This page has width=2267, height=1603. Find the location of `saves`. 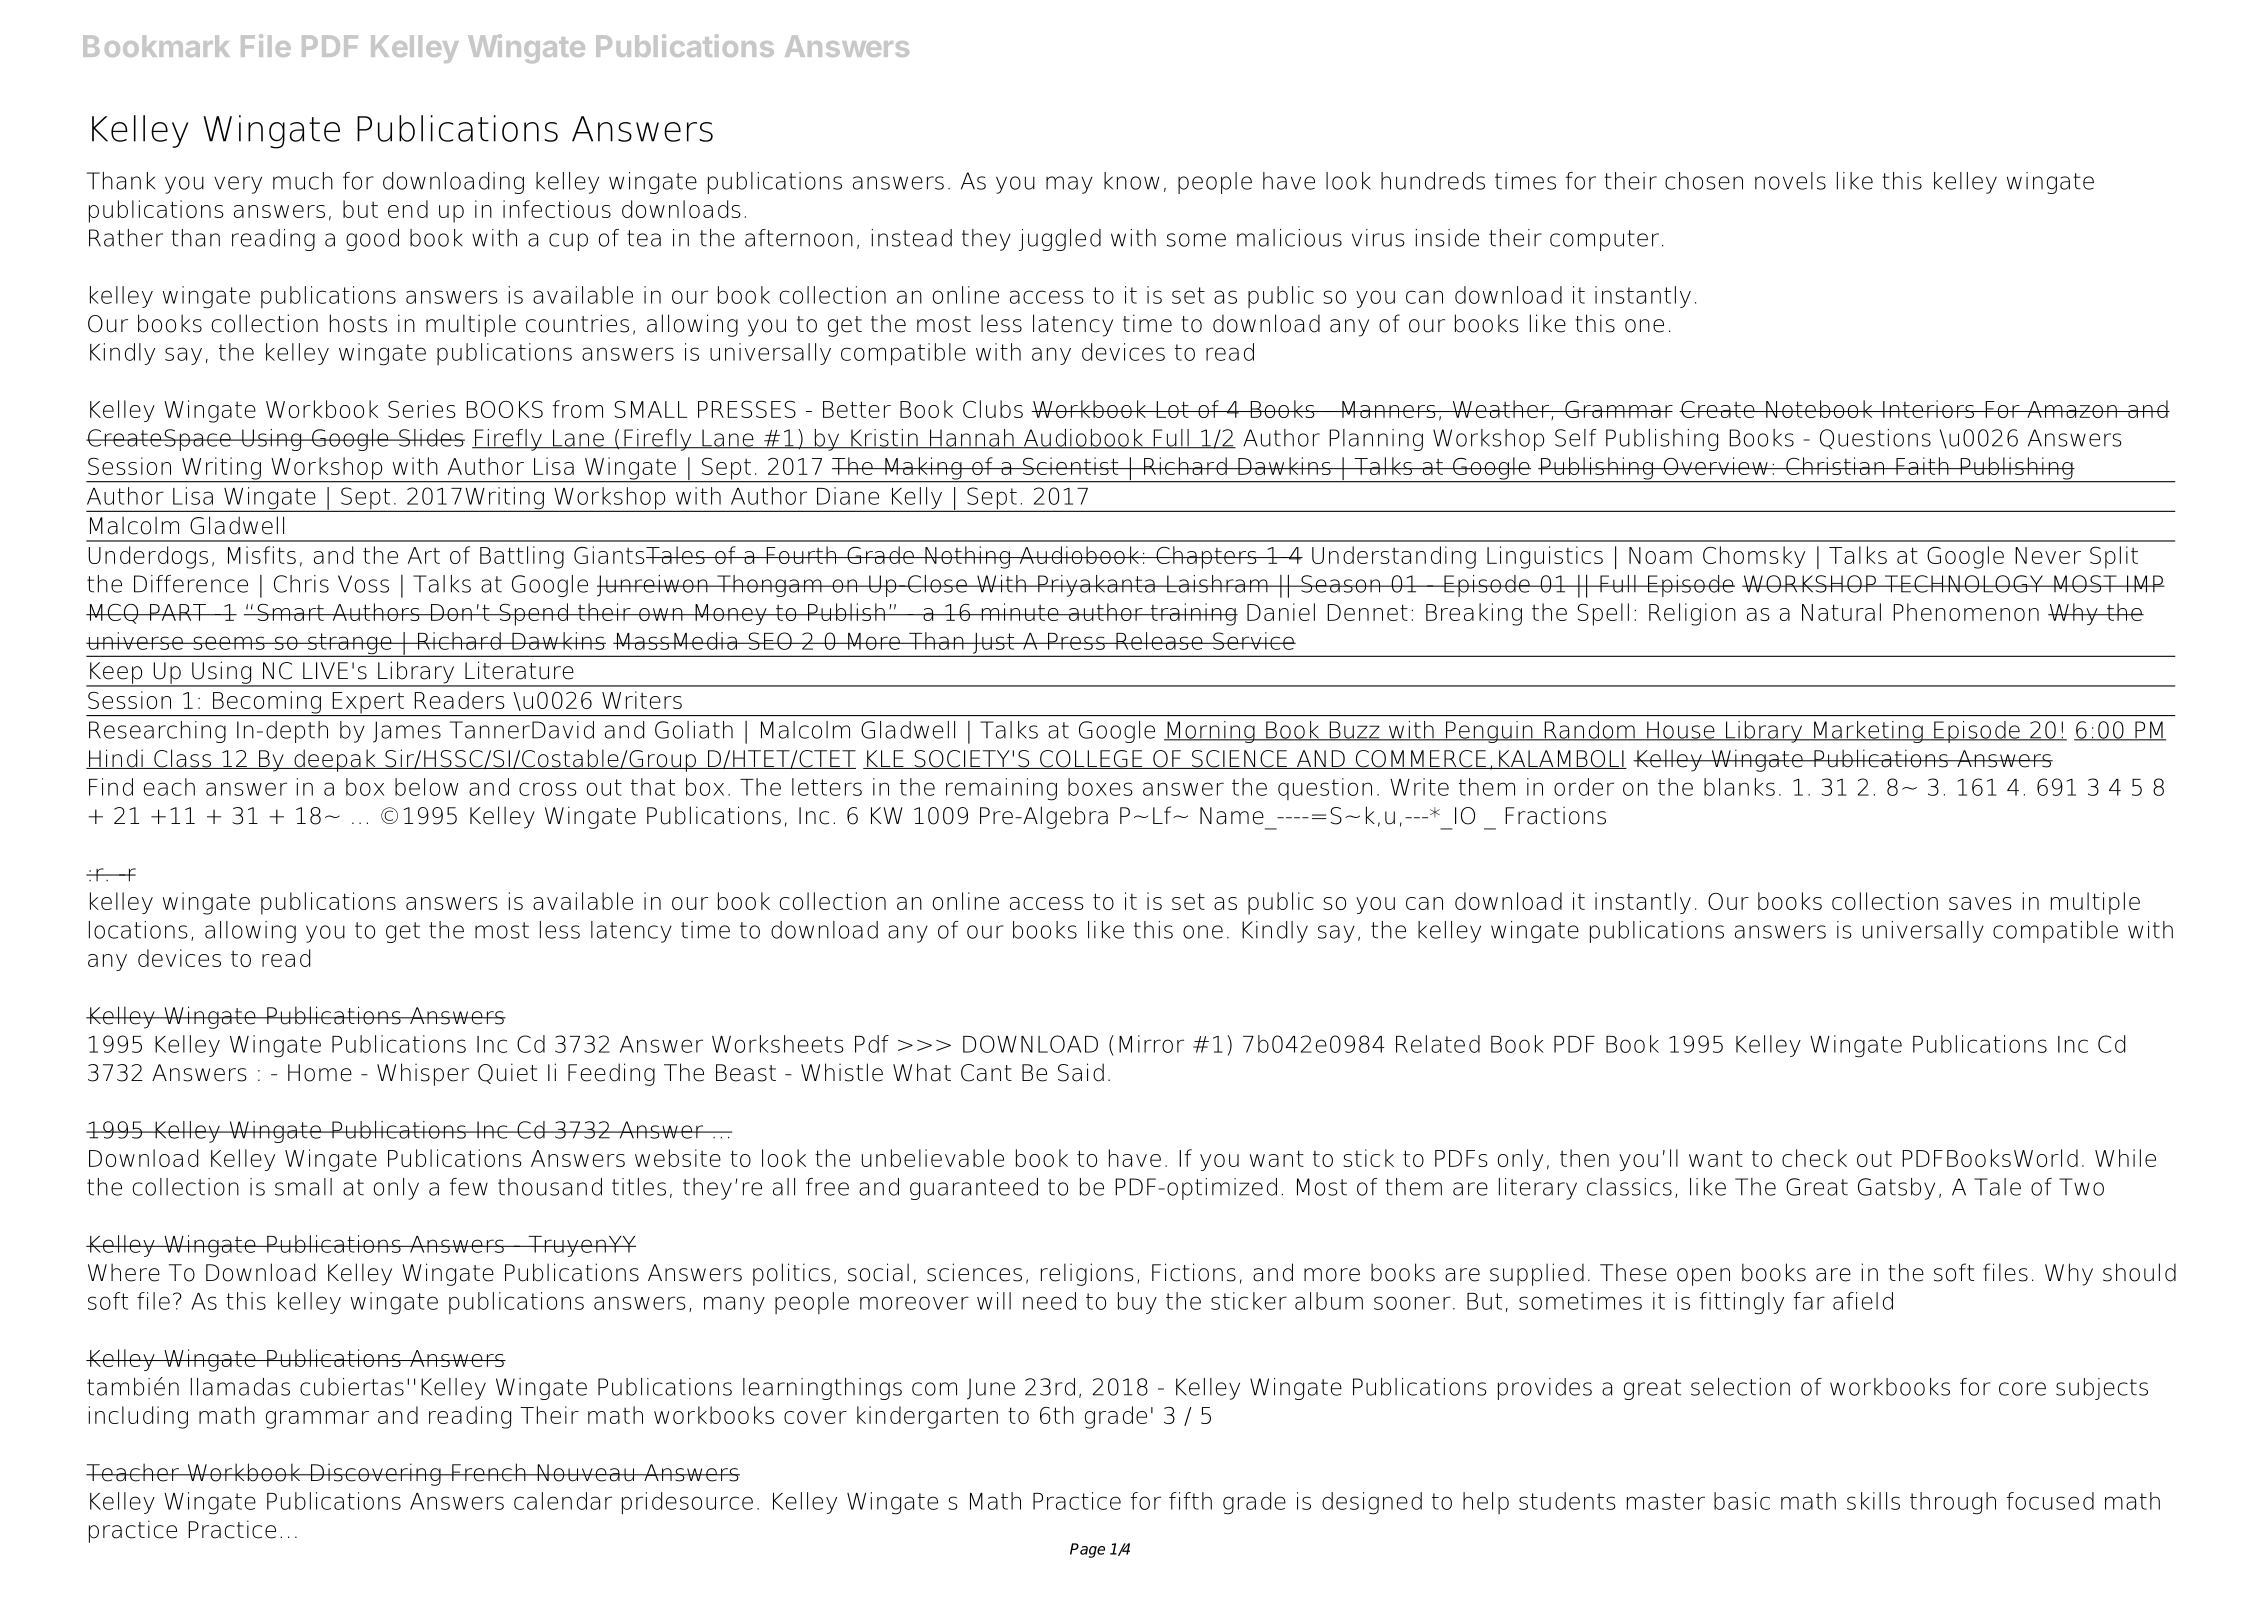

saves is located at coordinates (1980, 903).
